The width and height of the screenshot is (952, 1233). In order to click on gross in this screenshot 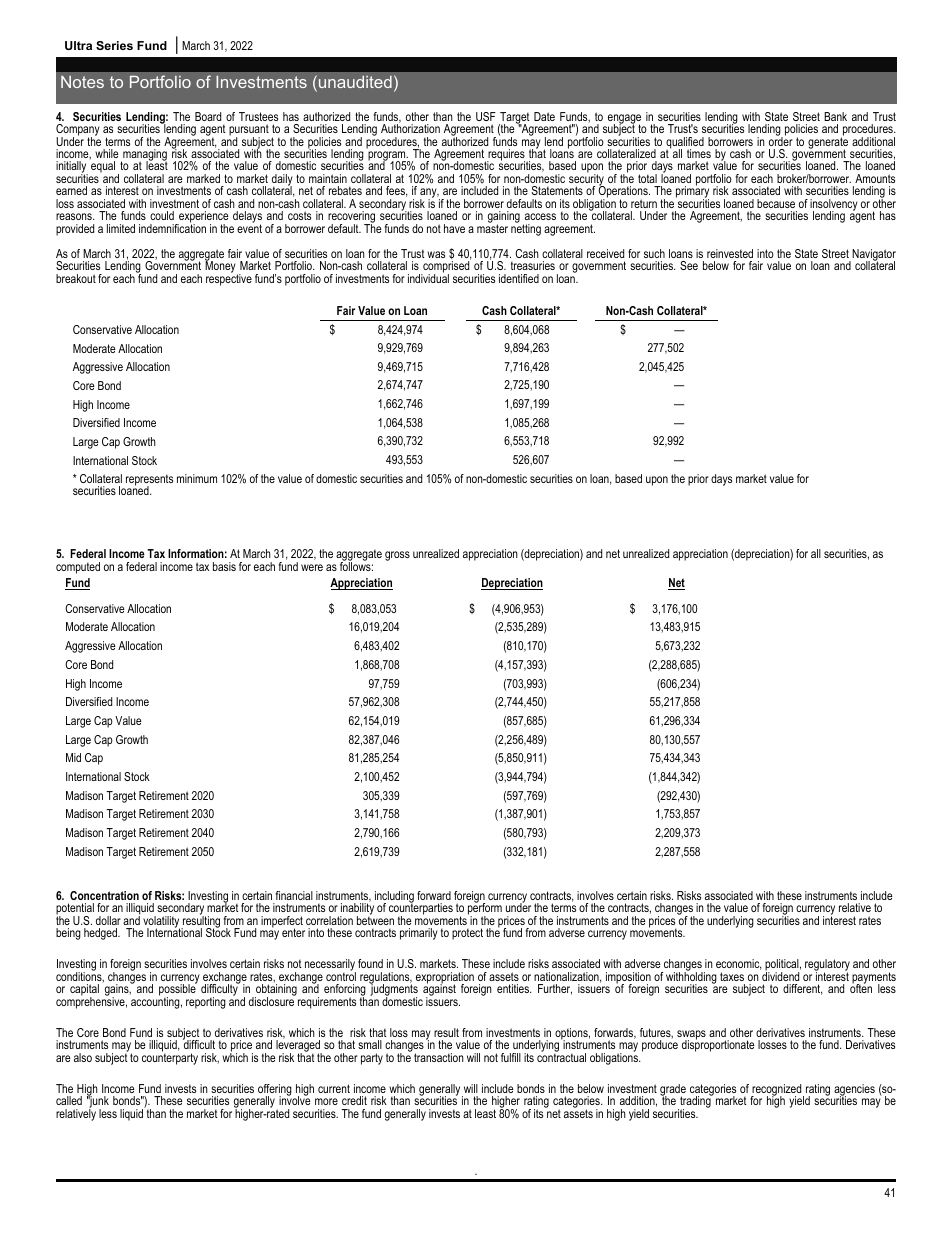, I will do `click(397, 556)`.
